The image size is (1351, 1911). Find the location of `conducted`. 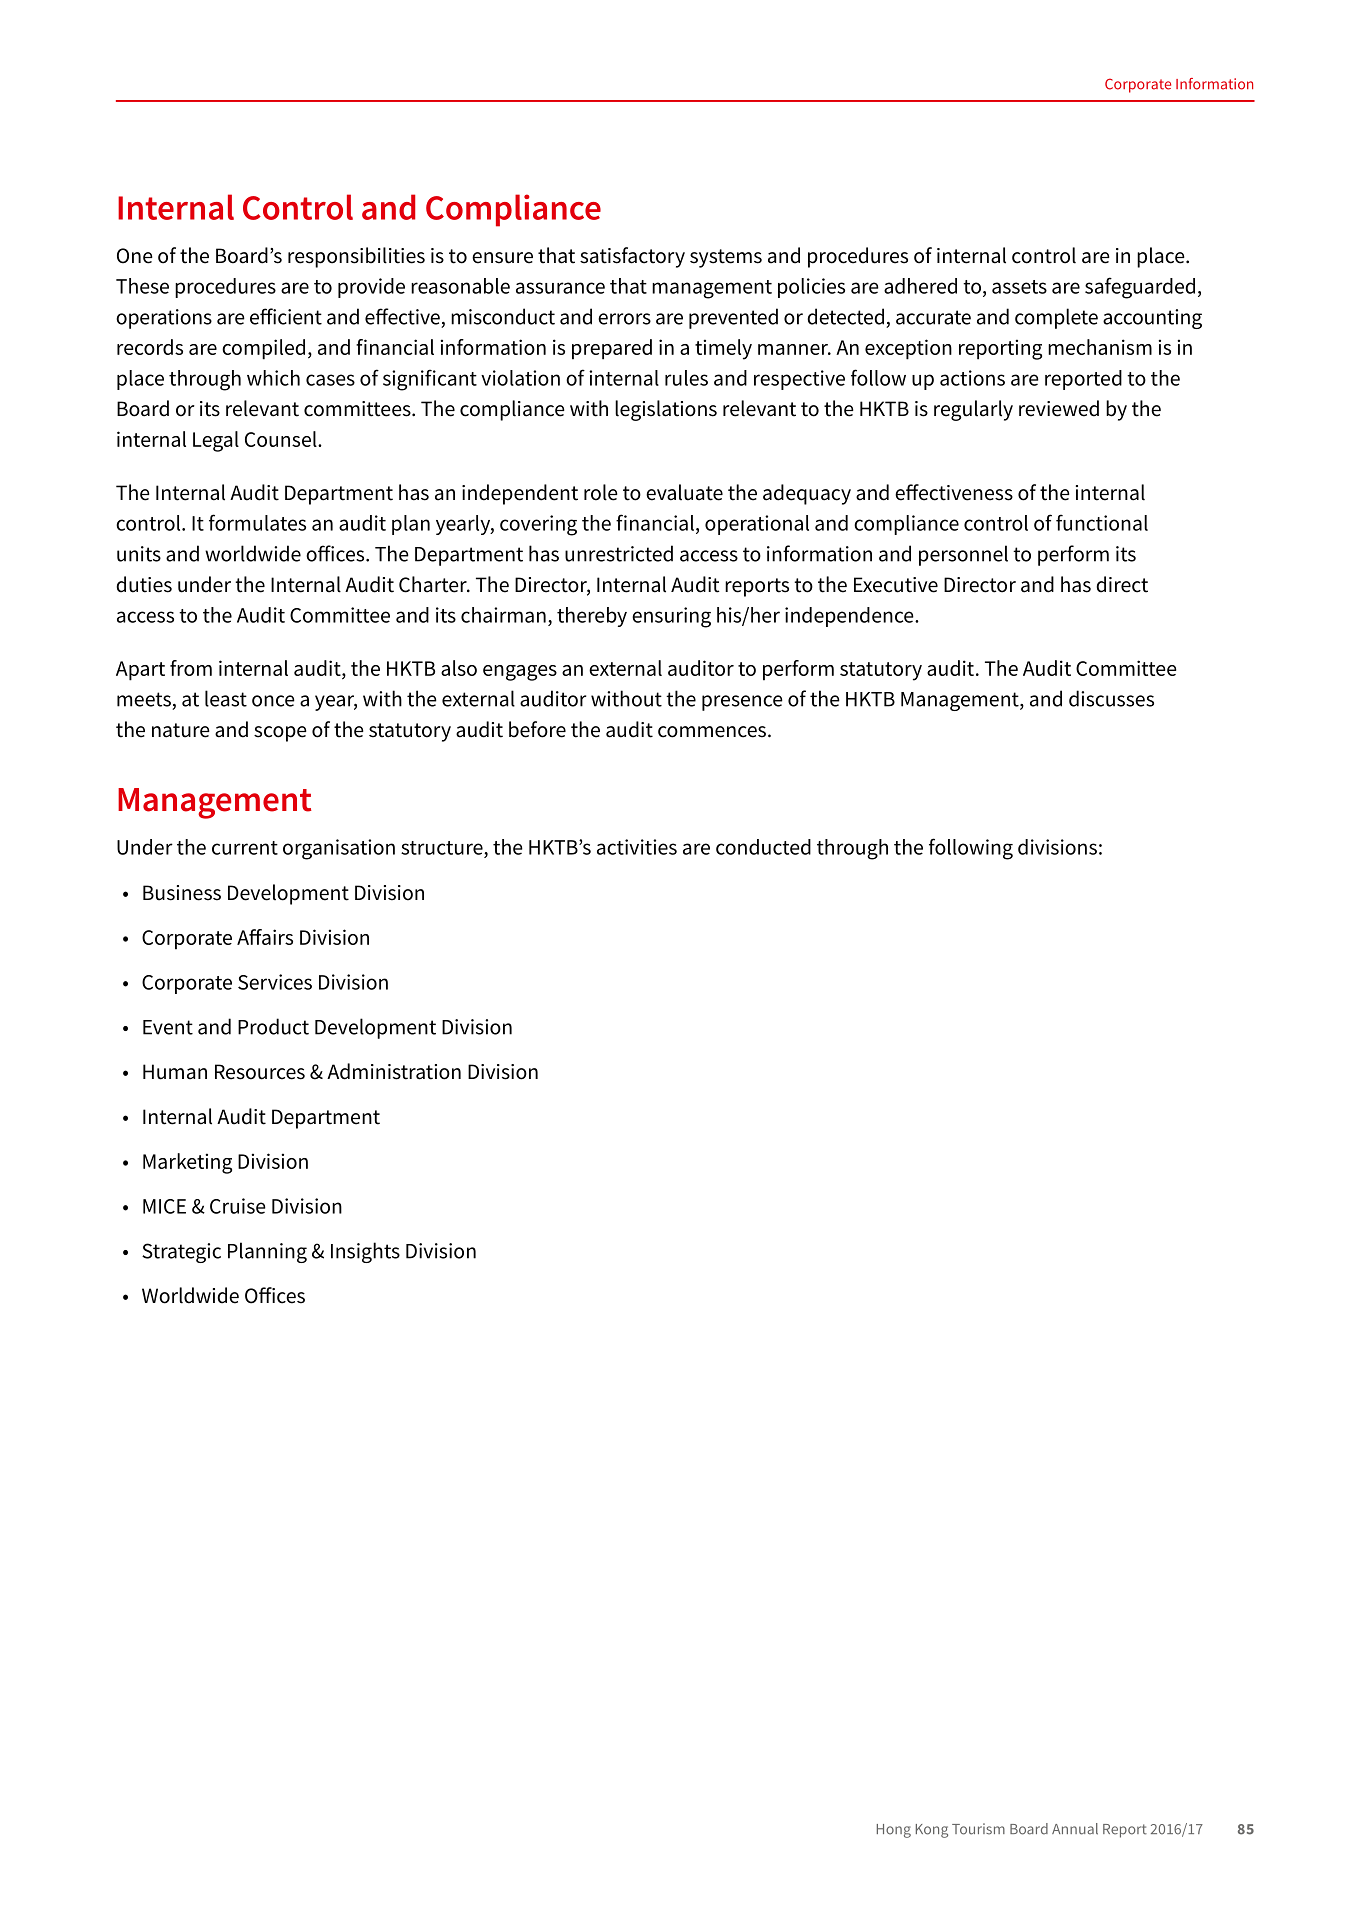

conducted is located at coordinates (763, 847).
